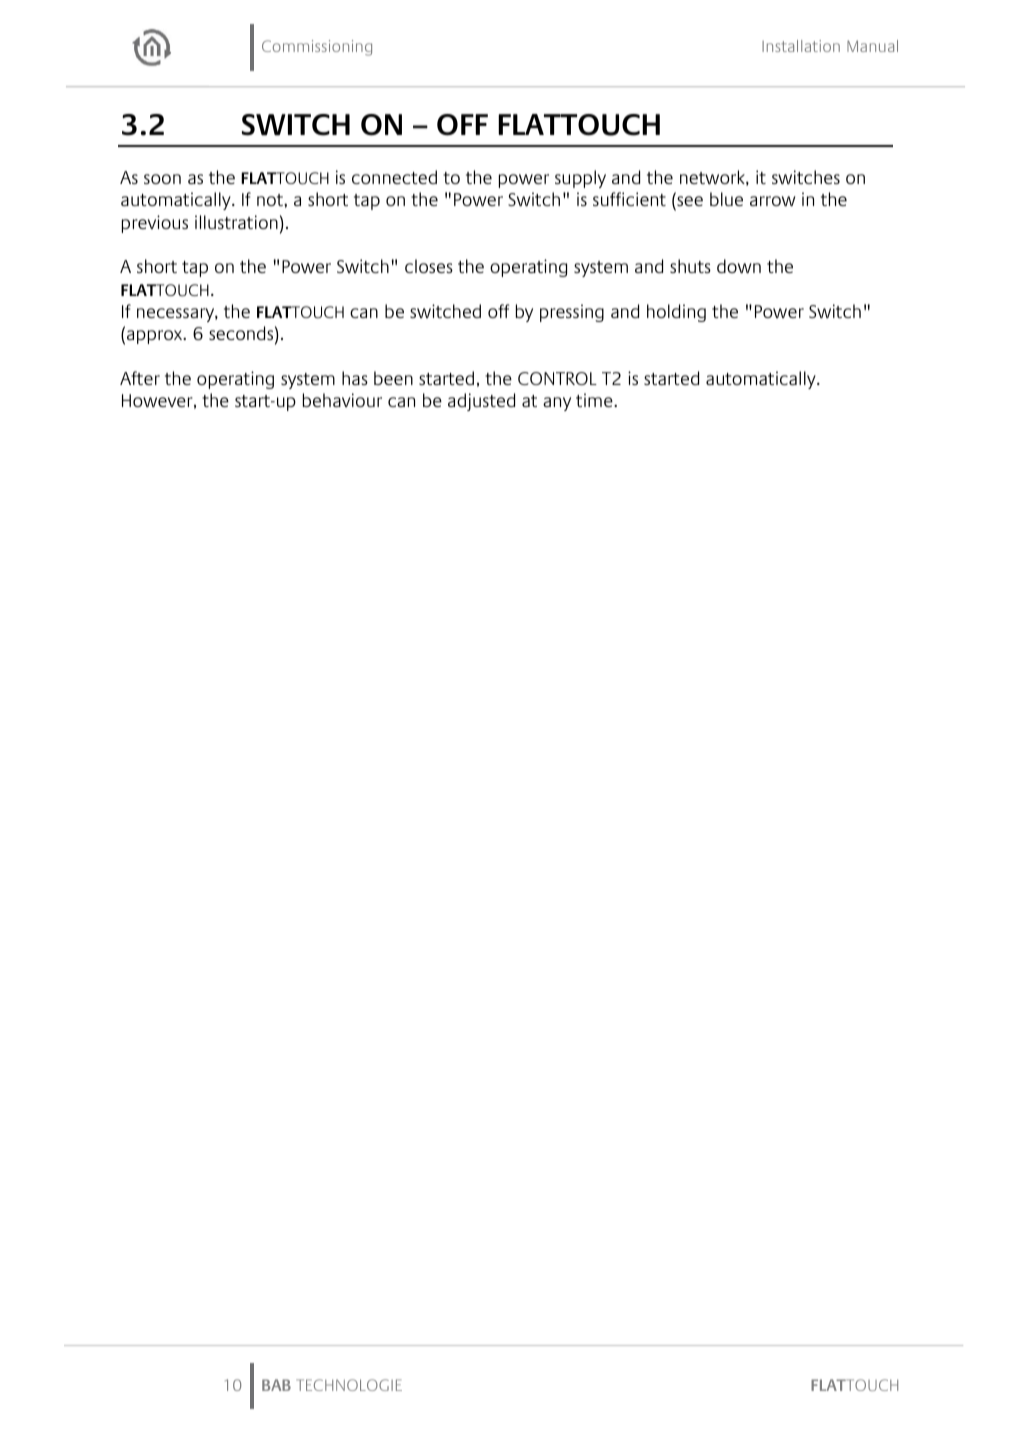  What do you see at coordinates (580, 179) in the screenshot?
I see `supply` at bounding box center [580, 179].
